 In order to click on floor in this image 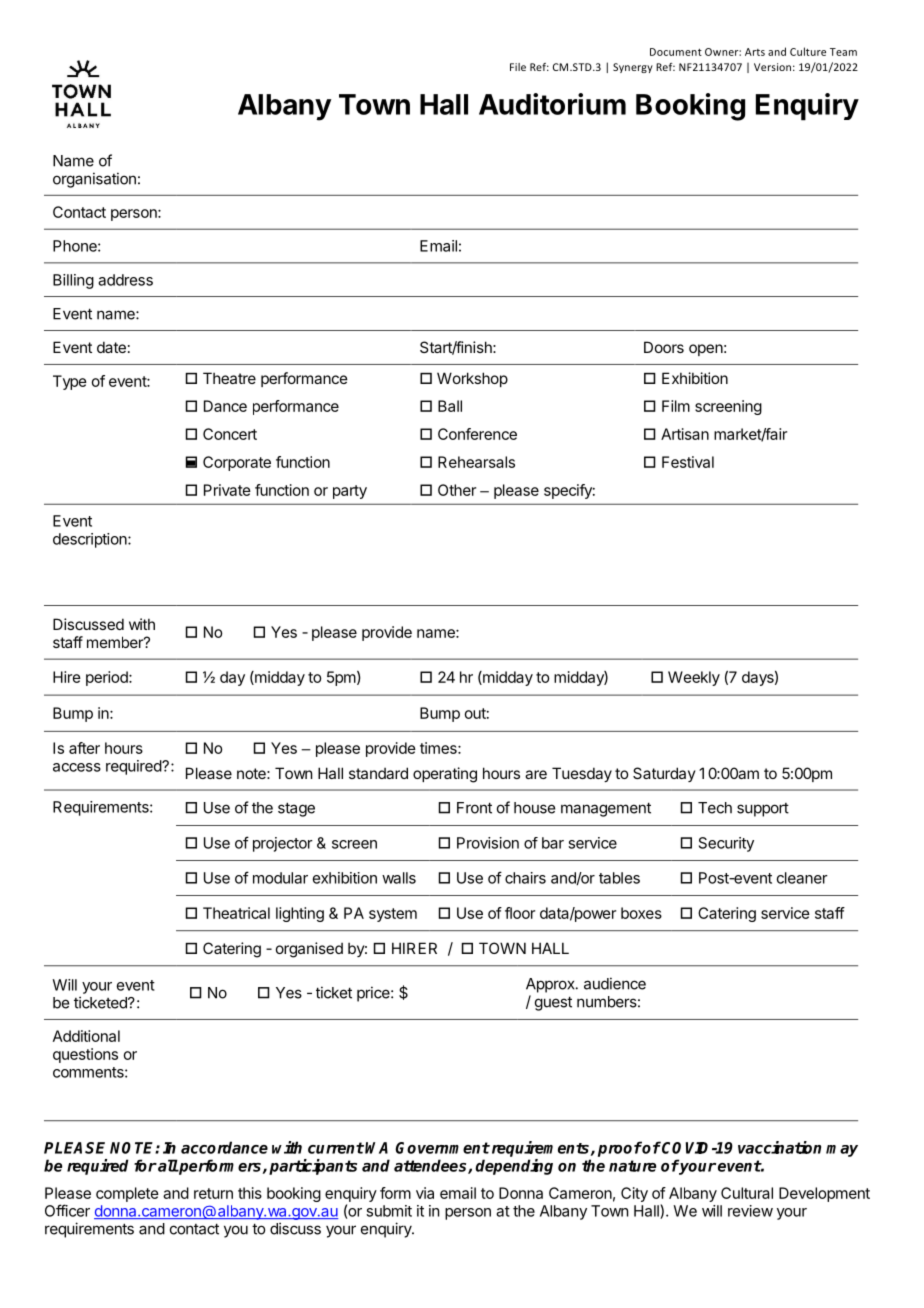, I will do `click(520, 913)`.
